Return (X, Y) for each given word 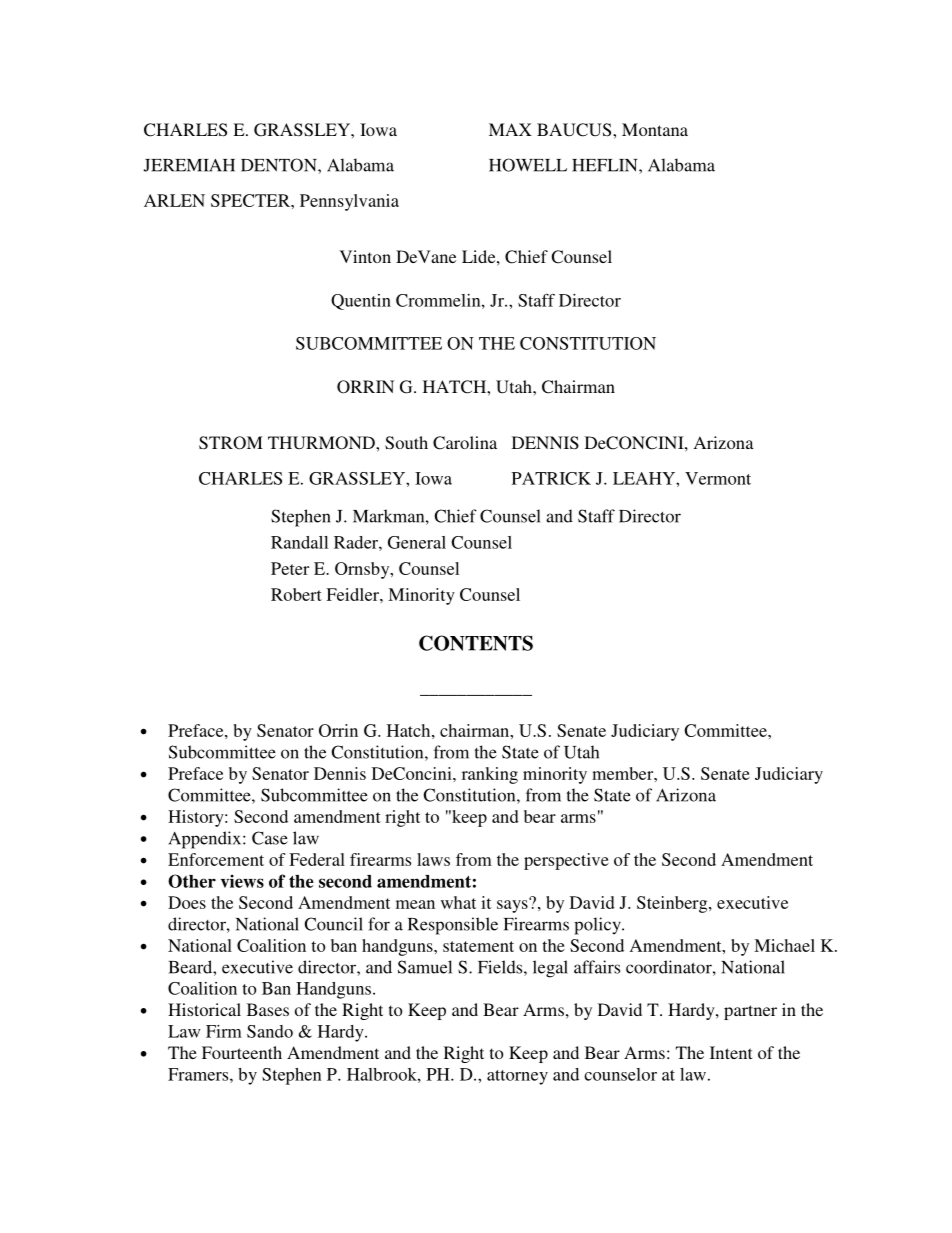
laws (433, 859)
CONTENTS (476, 643)
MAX (510, 129)
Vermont (718, 478)
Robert (296, 594)
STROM (231, 443)
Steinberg (673, 904)
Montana (655, 129)
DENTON (280, 165)
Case (270, 838)
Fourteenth (242, 1052)
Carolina (465, 443)
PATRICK (551, 478)
